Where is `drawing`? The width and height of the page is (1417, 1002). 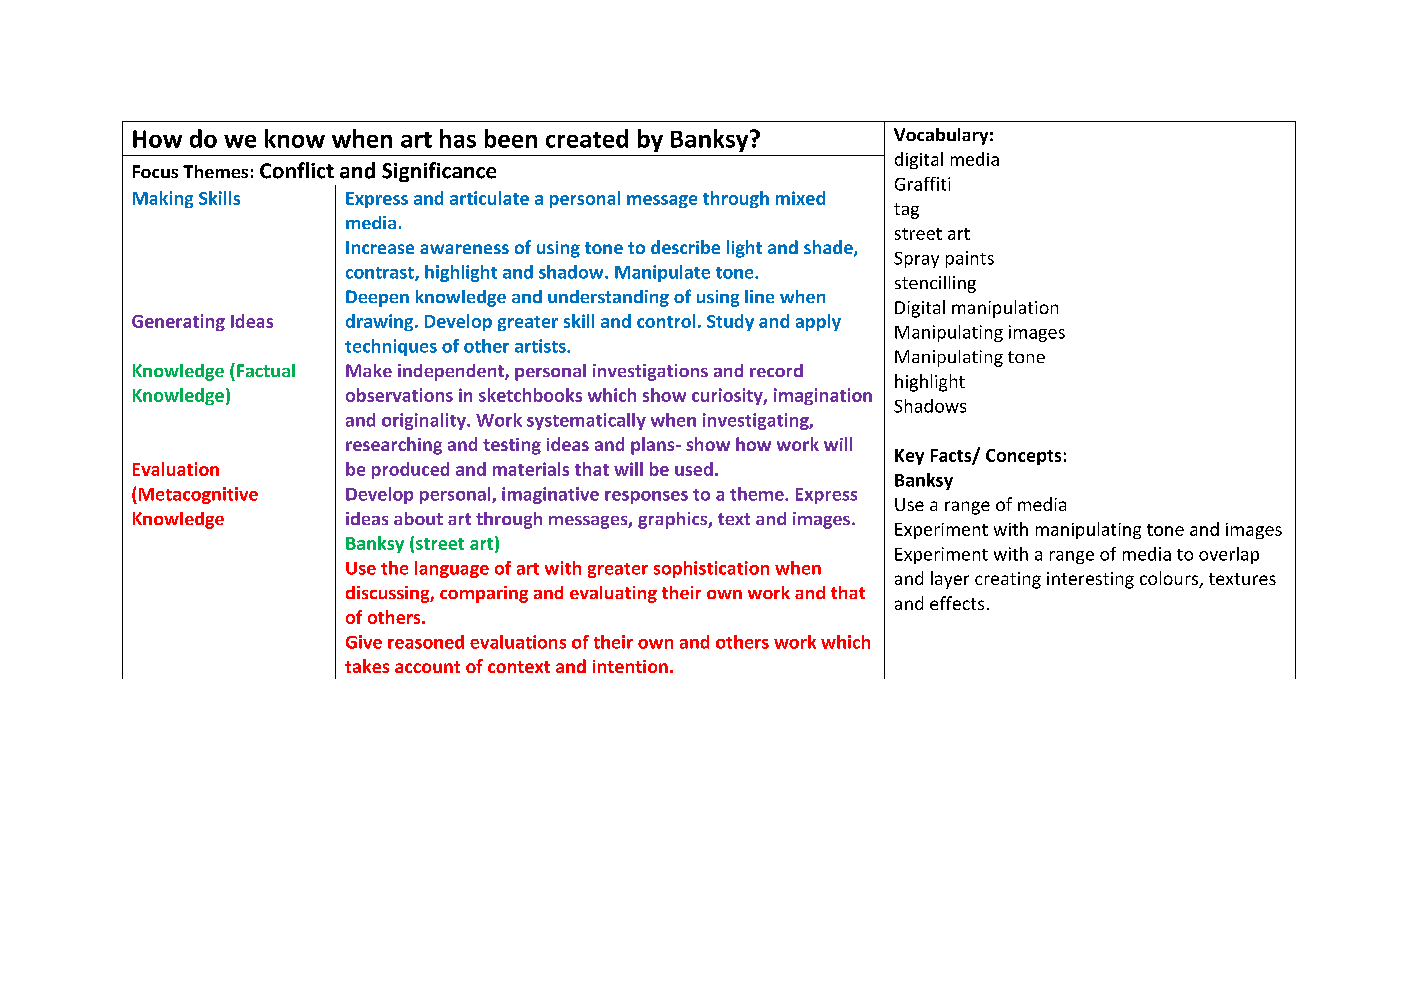 drawing is located at coordinates (381, 322).
